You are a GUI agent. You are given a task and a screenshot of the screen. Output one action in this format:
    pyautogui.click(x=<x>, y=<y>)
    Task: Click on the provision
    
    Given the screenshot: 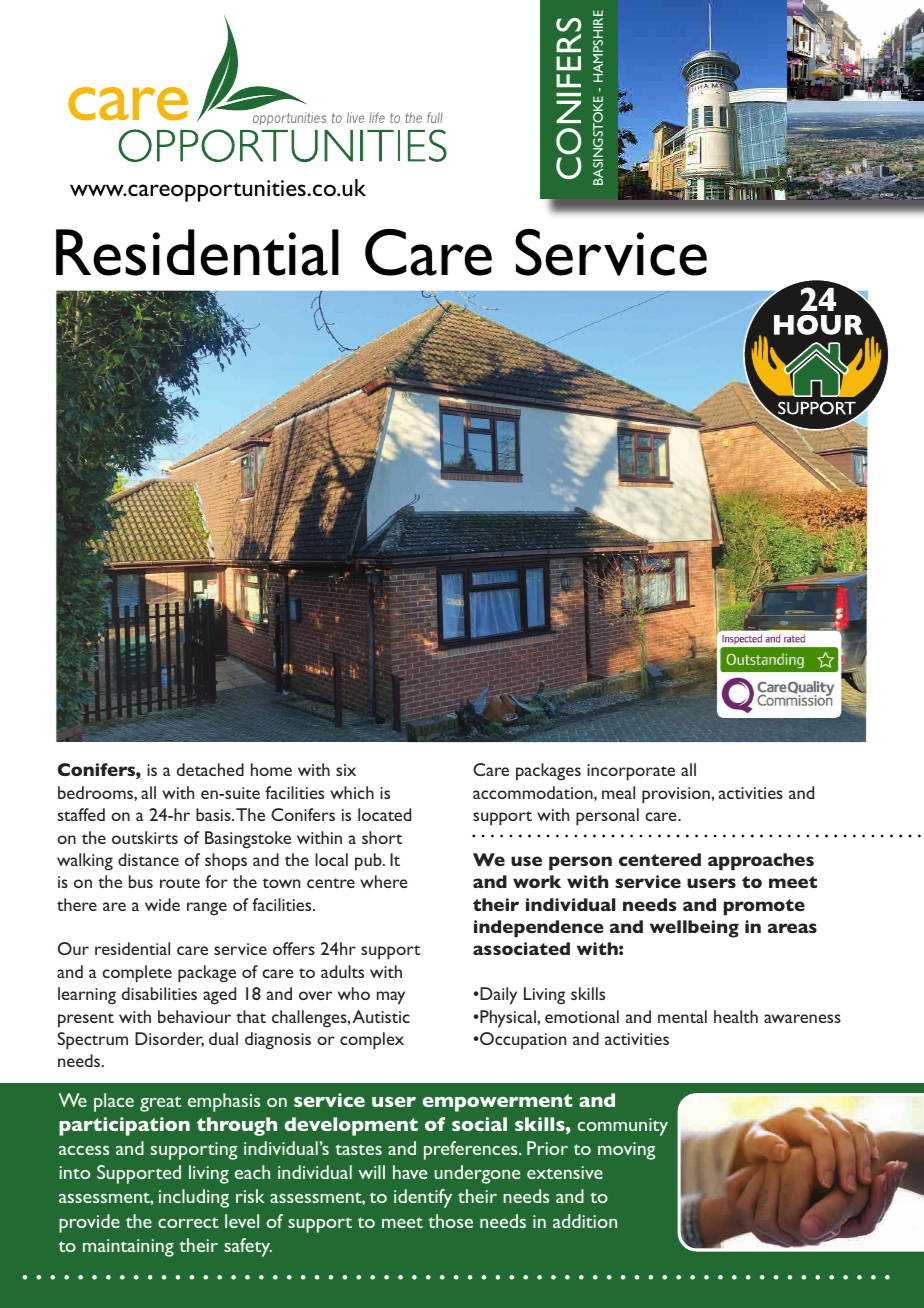 What is the action you would take?
    pyautogui.click(x=676, y=795)
